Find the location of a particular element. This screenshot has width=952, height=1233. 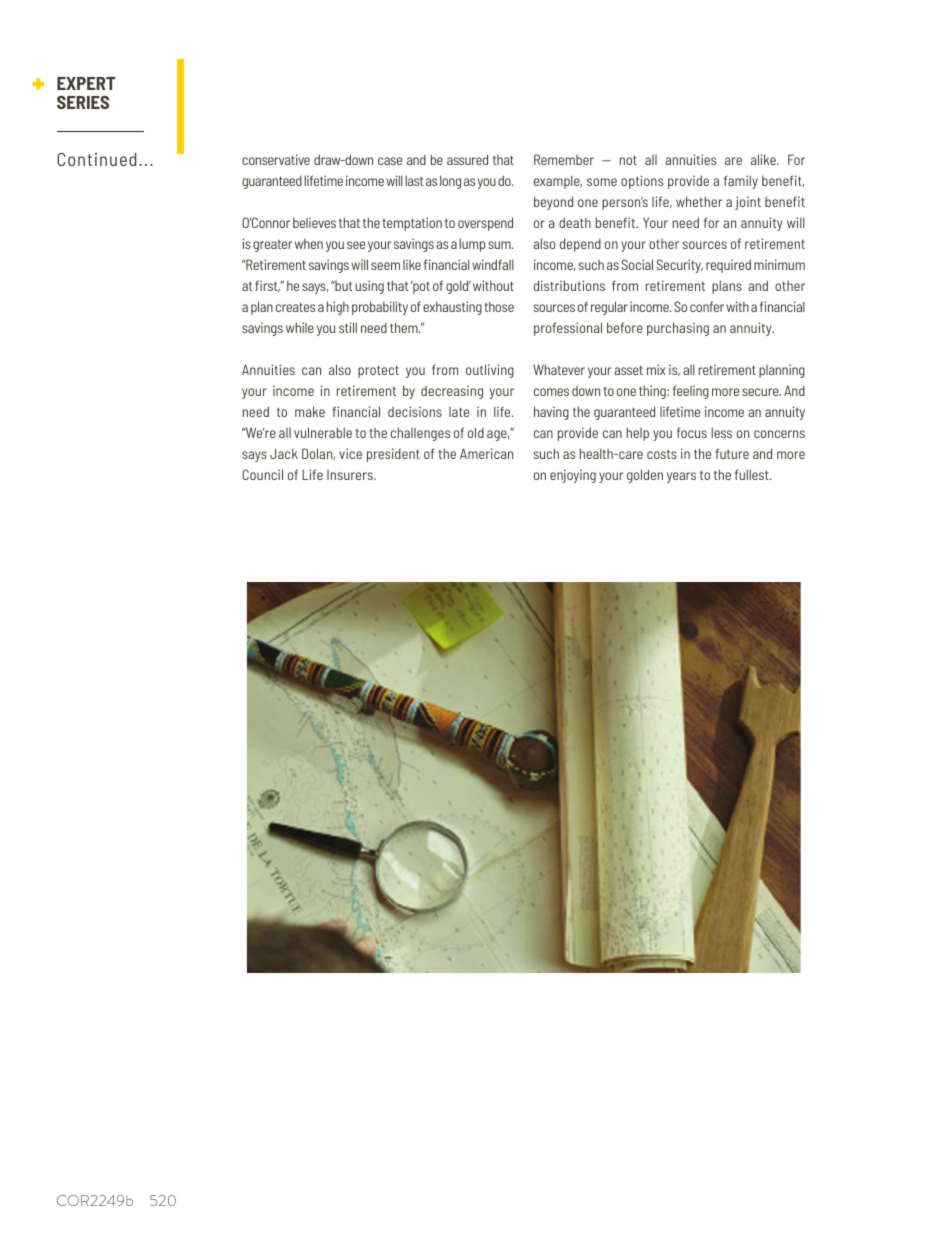

first is located at coordinates (267, 286).
